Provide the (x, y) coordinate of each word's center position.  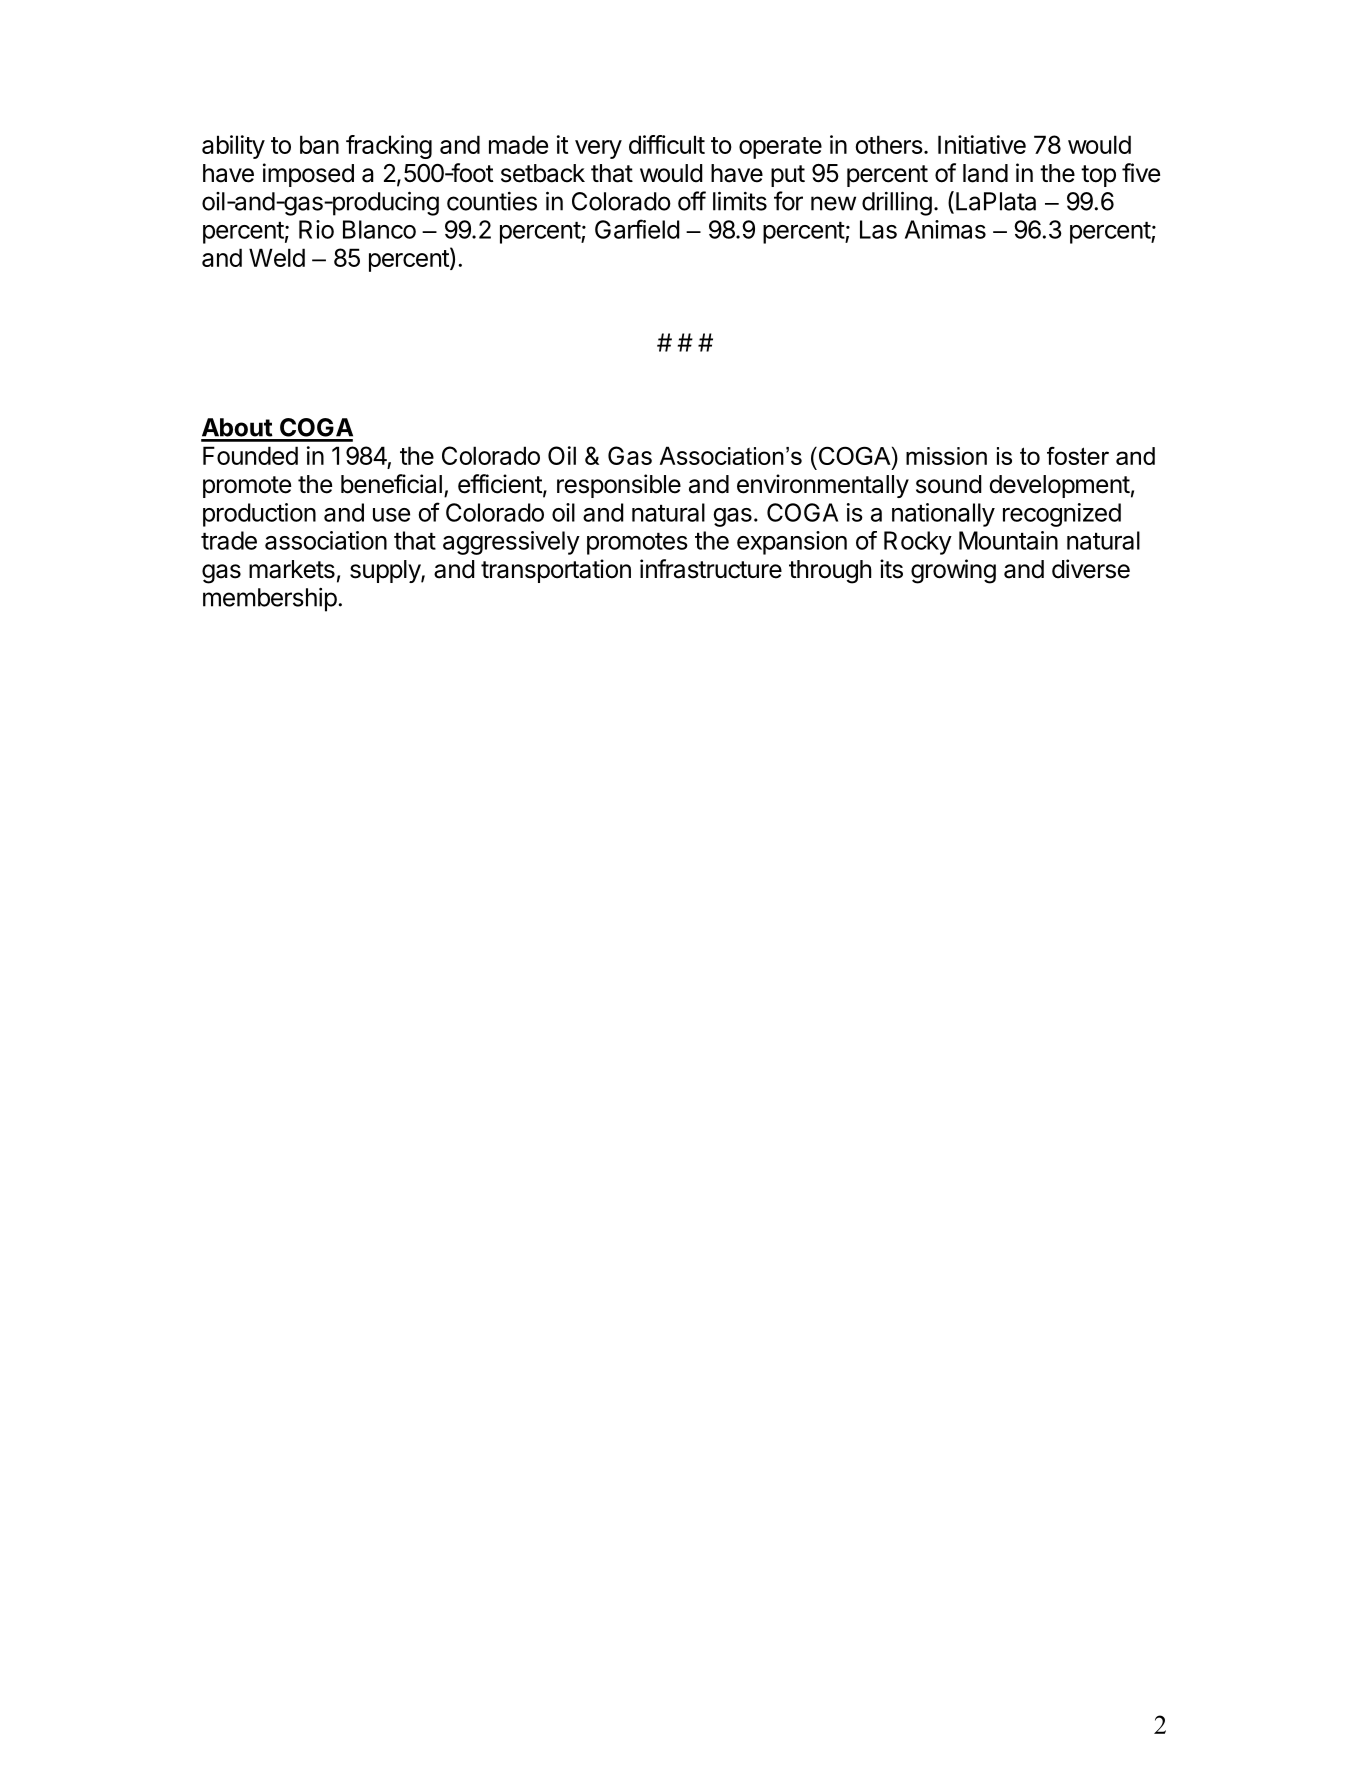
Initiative (982, 144)
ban (319, 144)
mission (946, 456)
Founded (250, 455)
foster (1078, 456)
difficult (667, 144)
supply (386, 571)
